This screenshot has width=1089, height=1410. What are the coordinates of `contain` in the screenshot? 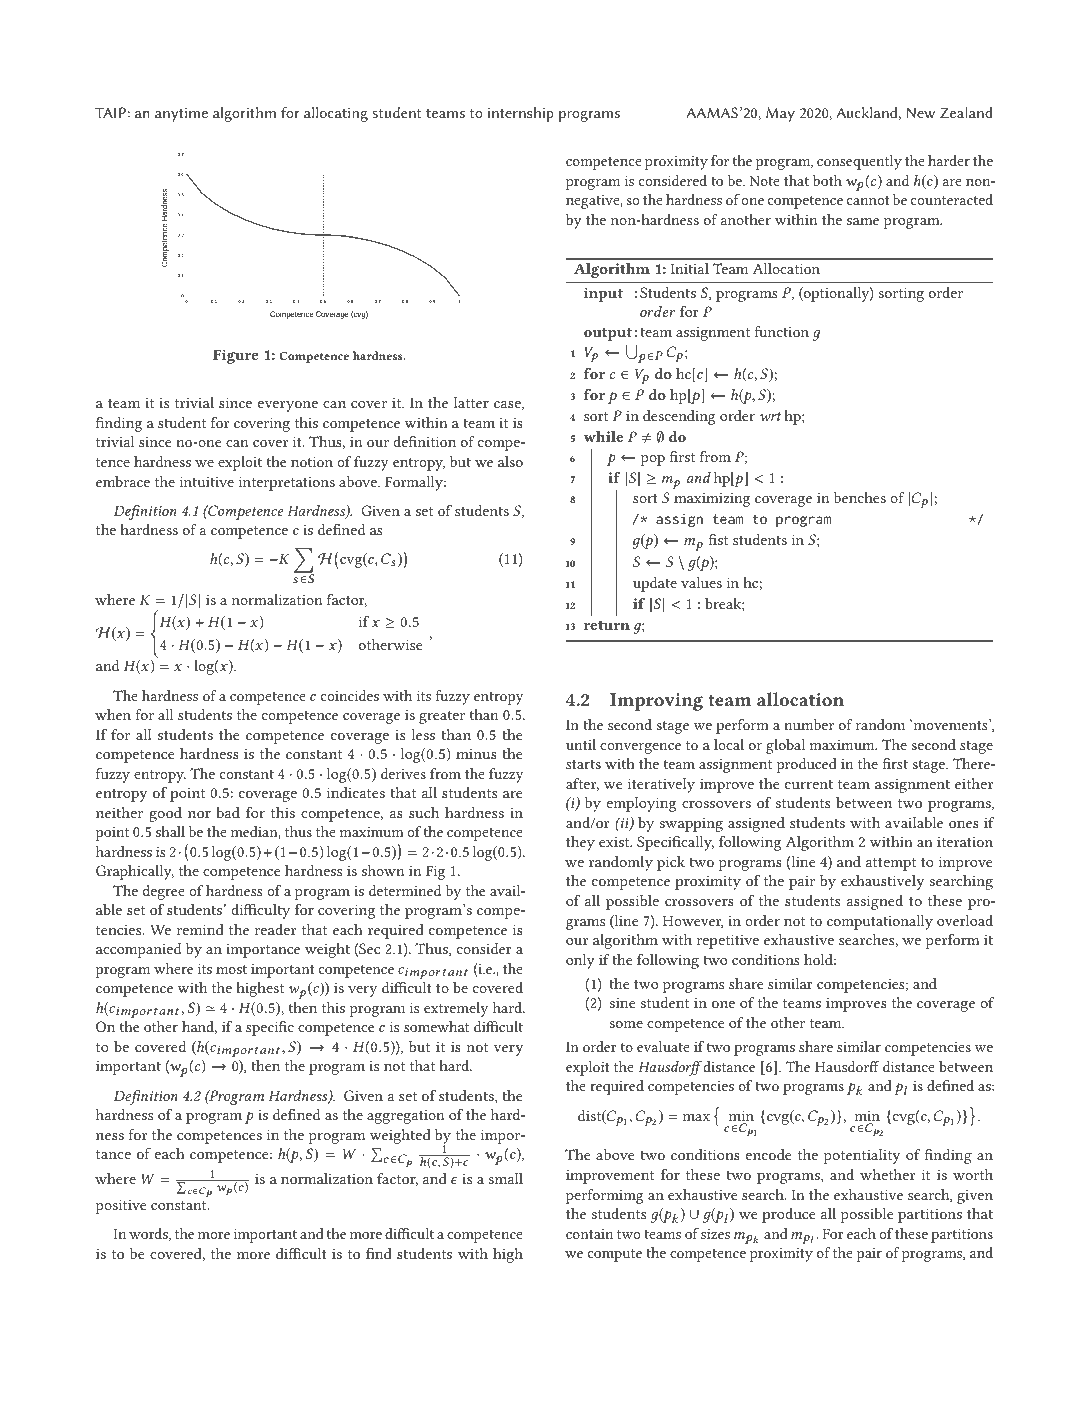 It's located at (589, 1234).
